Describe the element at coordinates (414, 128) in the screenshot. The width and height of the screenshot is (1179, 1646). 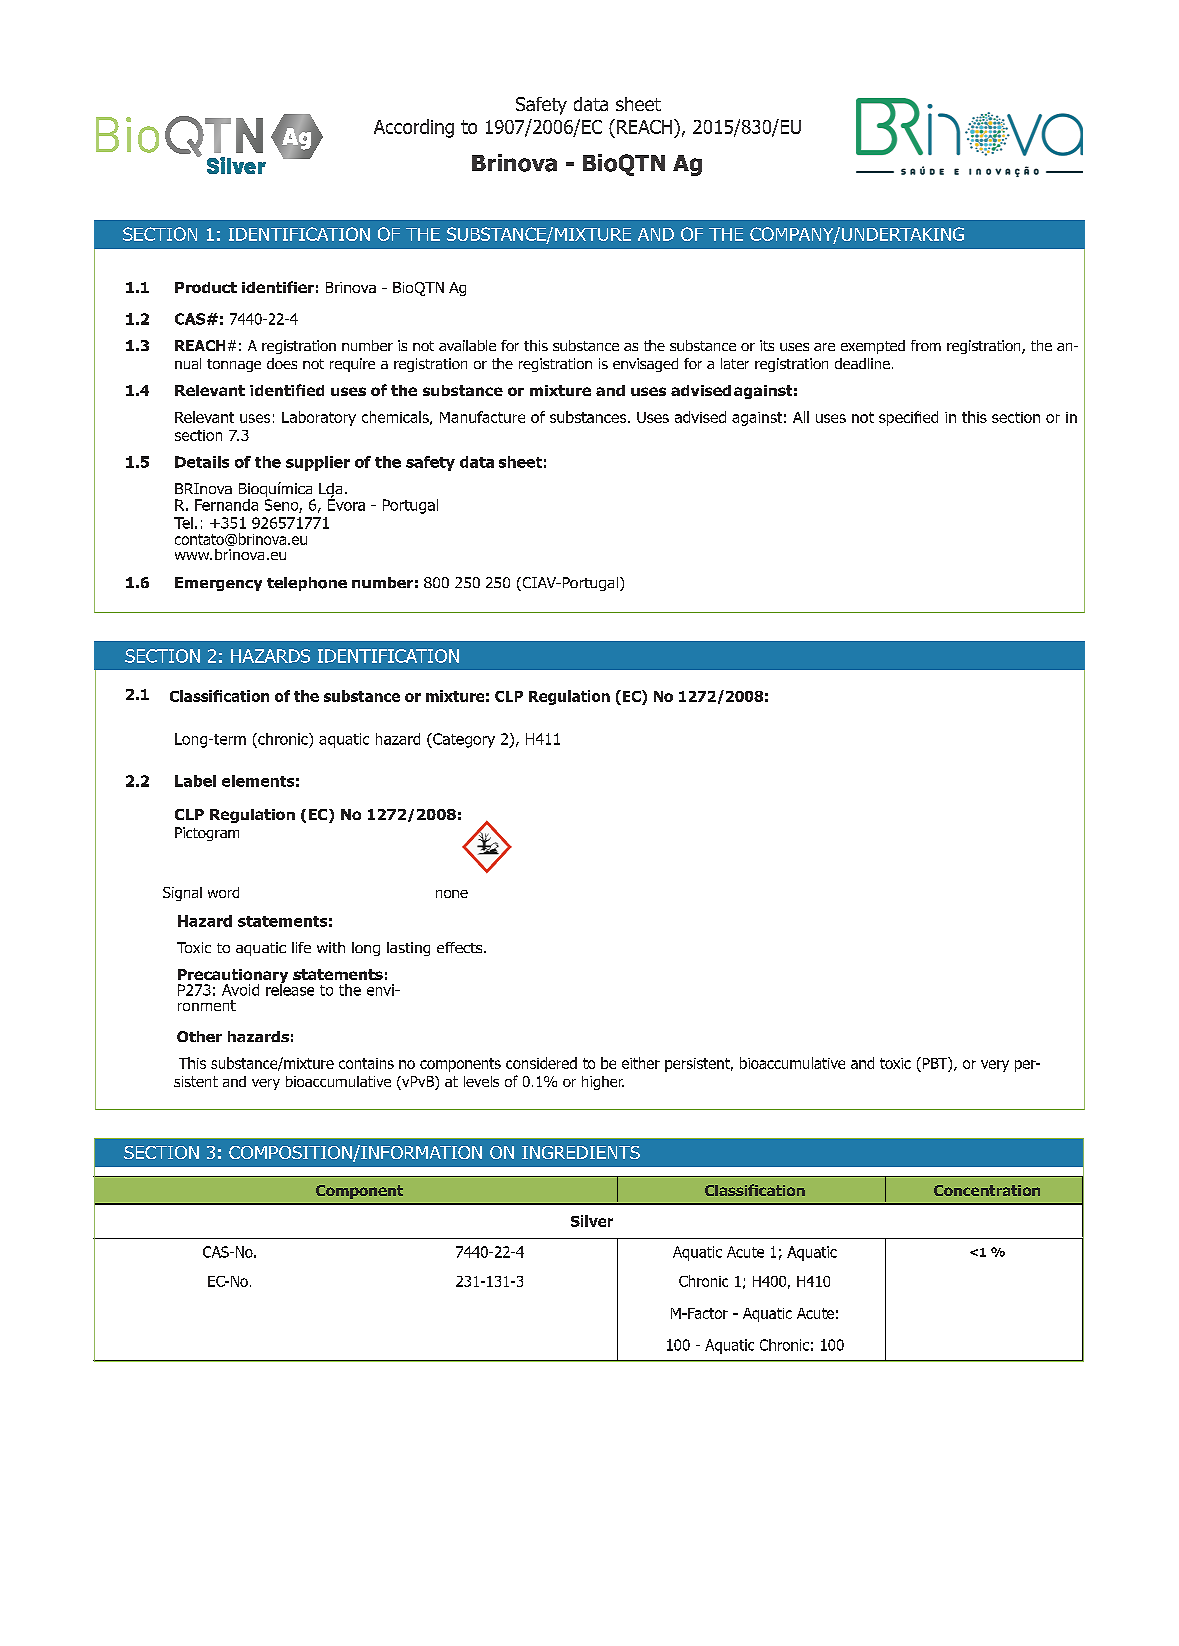
I see `According` at that location.
